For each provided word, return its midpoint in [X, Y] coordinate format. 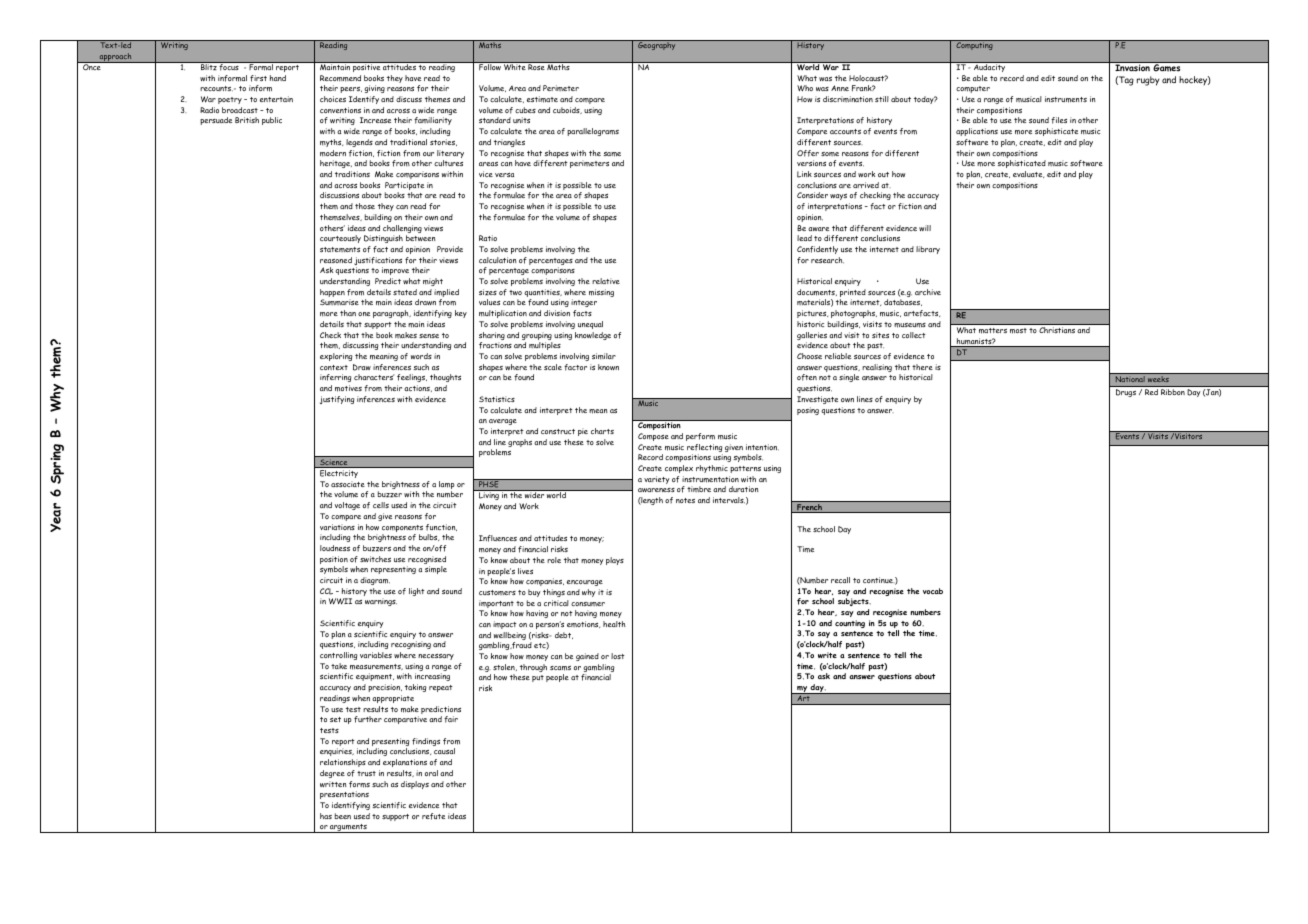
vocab [933, 591]
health [614, 624]
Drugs [1126, 393]
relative [606, 281]
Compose [653, 437]
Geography [657, 45]
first [258, 78]
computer [973, 89]
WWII [340, 601]
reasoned [336, 260]
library [928, 250]
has [326, 816]
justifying [337, 400]
